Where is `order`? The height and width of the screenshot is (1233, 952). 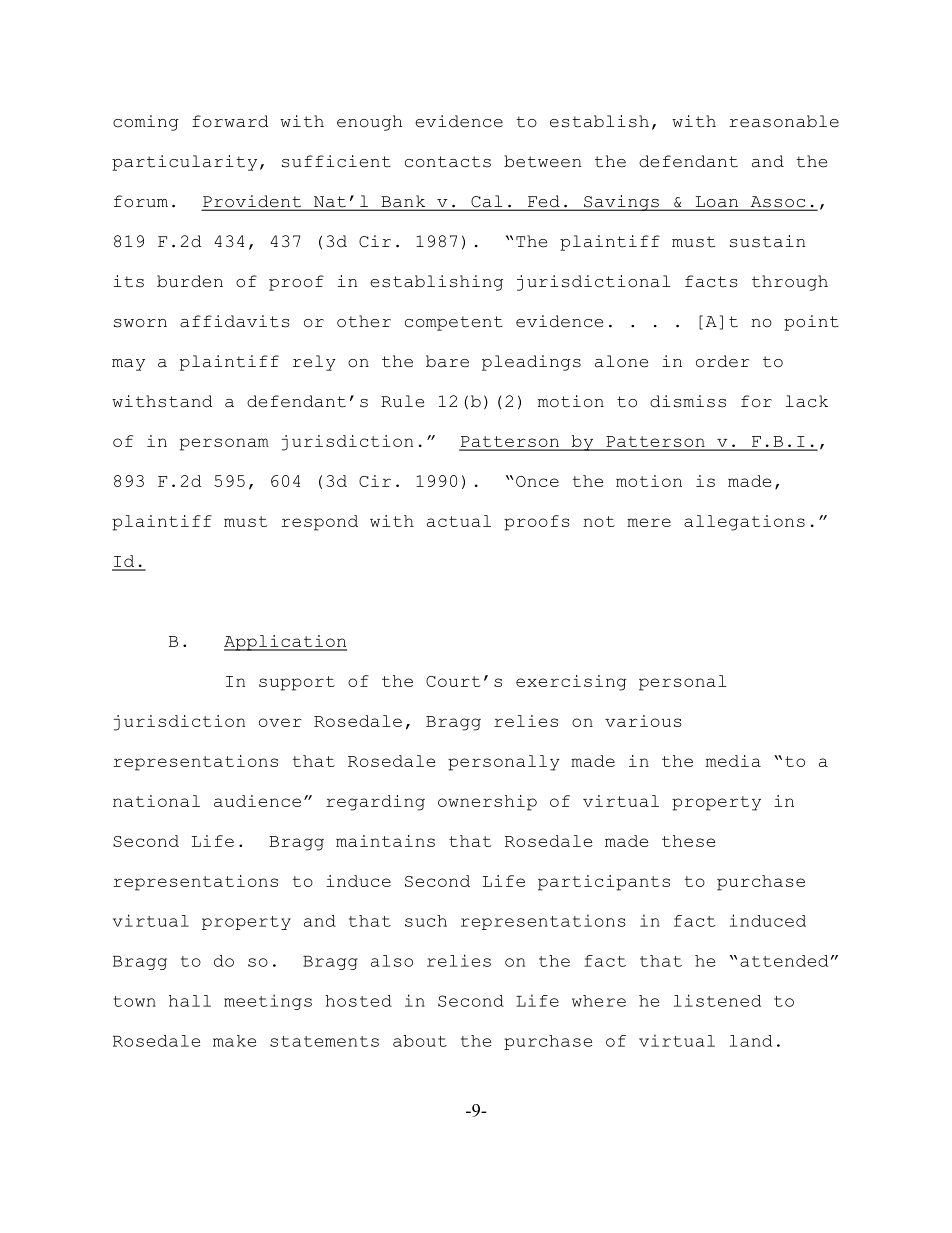
order is located at coordinates (722, 361).
